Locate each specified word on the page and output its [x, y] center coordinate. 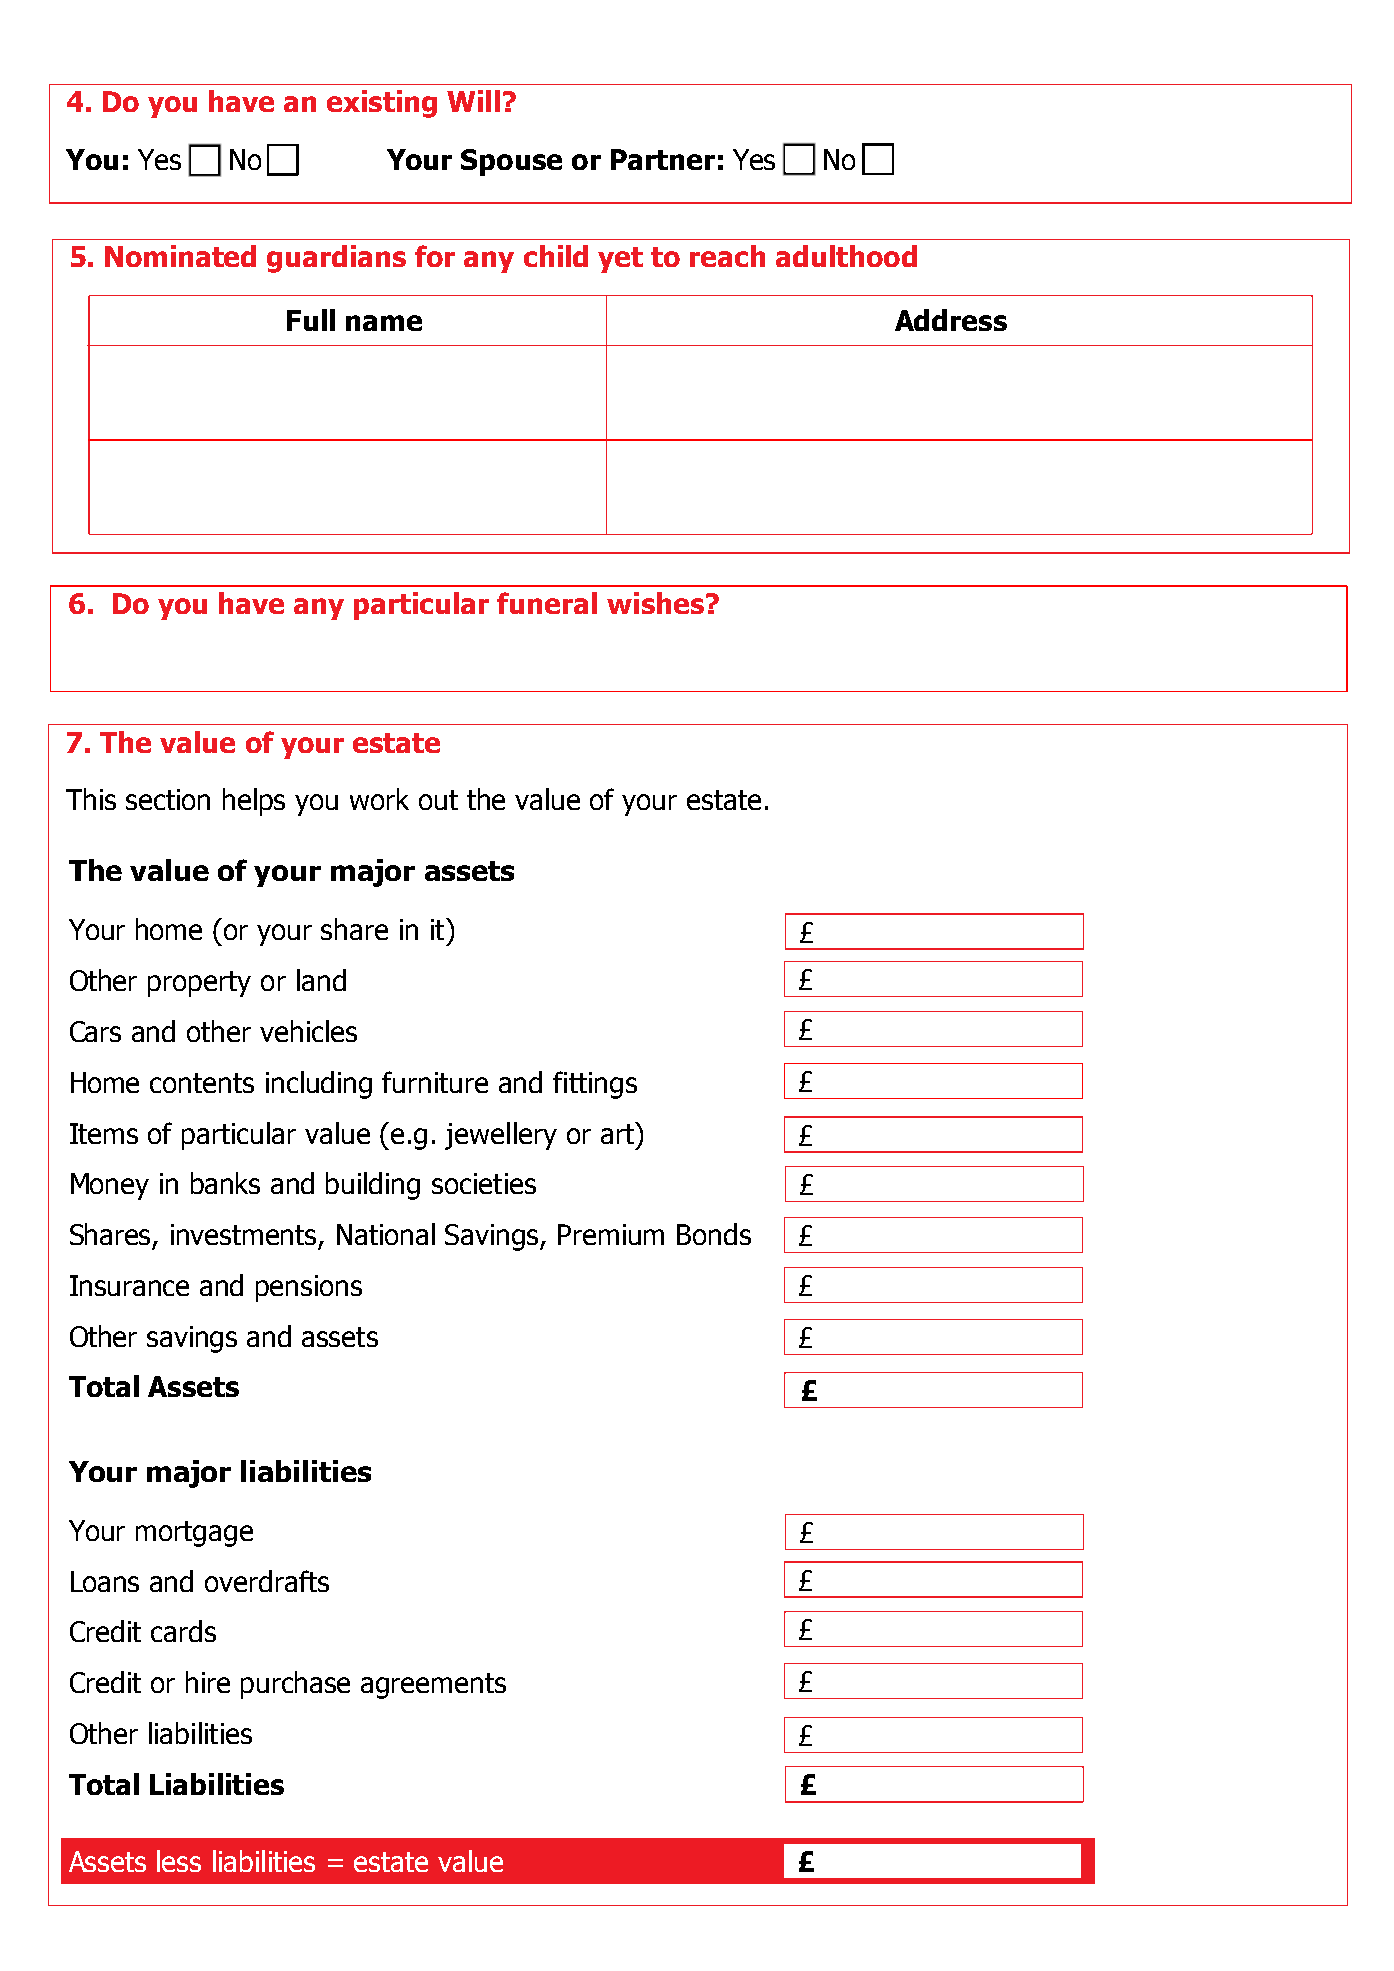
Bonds [714, 1234]
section [168, 799]
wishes [655, 603]
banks [225, 1183]
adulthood [846, 256]
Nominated [180, 256]
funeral [547, 603]
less [179, 1861]
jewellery [501, 1136]
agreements [433, 1686]
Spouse [511, 162]
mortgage [194, 1534]
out [438, 800]
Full [311, 320]
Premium [611, 1234]
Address [951, 320]
